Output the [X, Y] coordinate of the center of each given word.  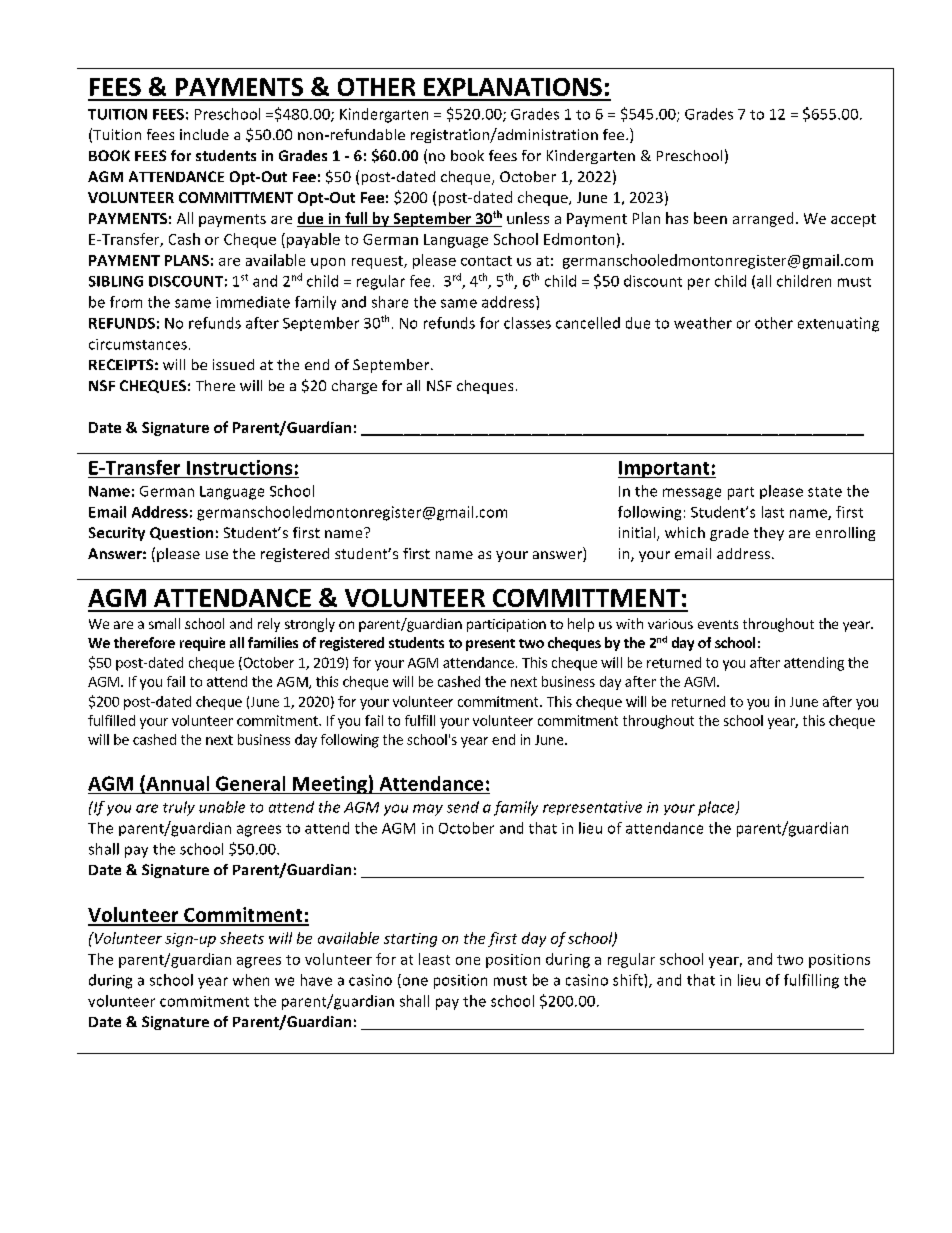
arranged [763, 219]
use [217, 555]
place [717, 808]
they [769, 534]
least [434, 959]
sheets [242, 938]
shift [629, 980]
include [204, 134]
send [463, 807]
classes [527, 323]
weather [703, 323]
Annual [176, 784]
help [581, 625]
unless [528, 218]
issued [233, 364]
